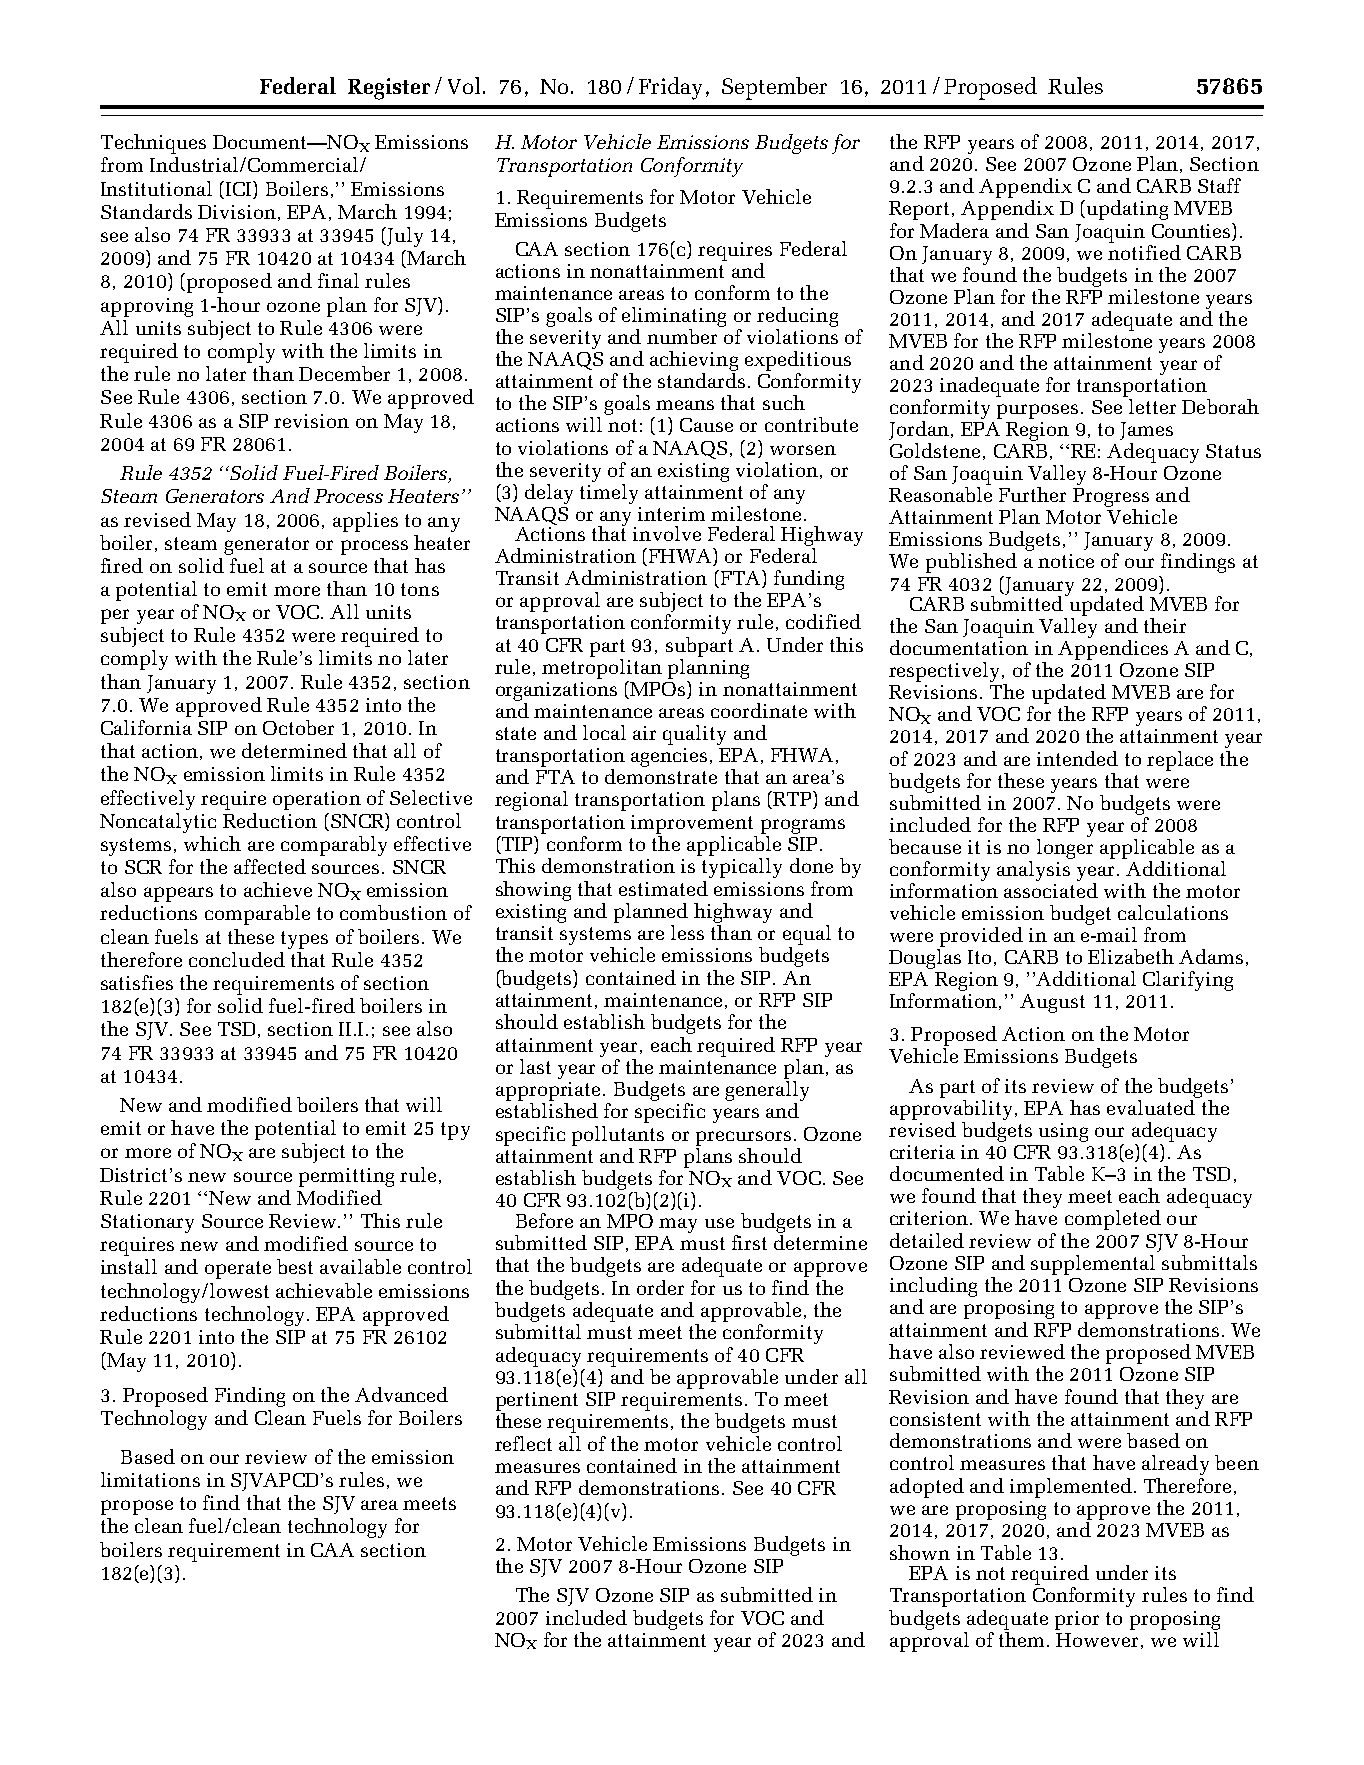 The height and width of the image is (1765, 1364). What do you see at coordinates (749, 1242) in the image?
I see `first` at bounding box center [749, 1242].
